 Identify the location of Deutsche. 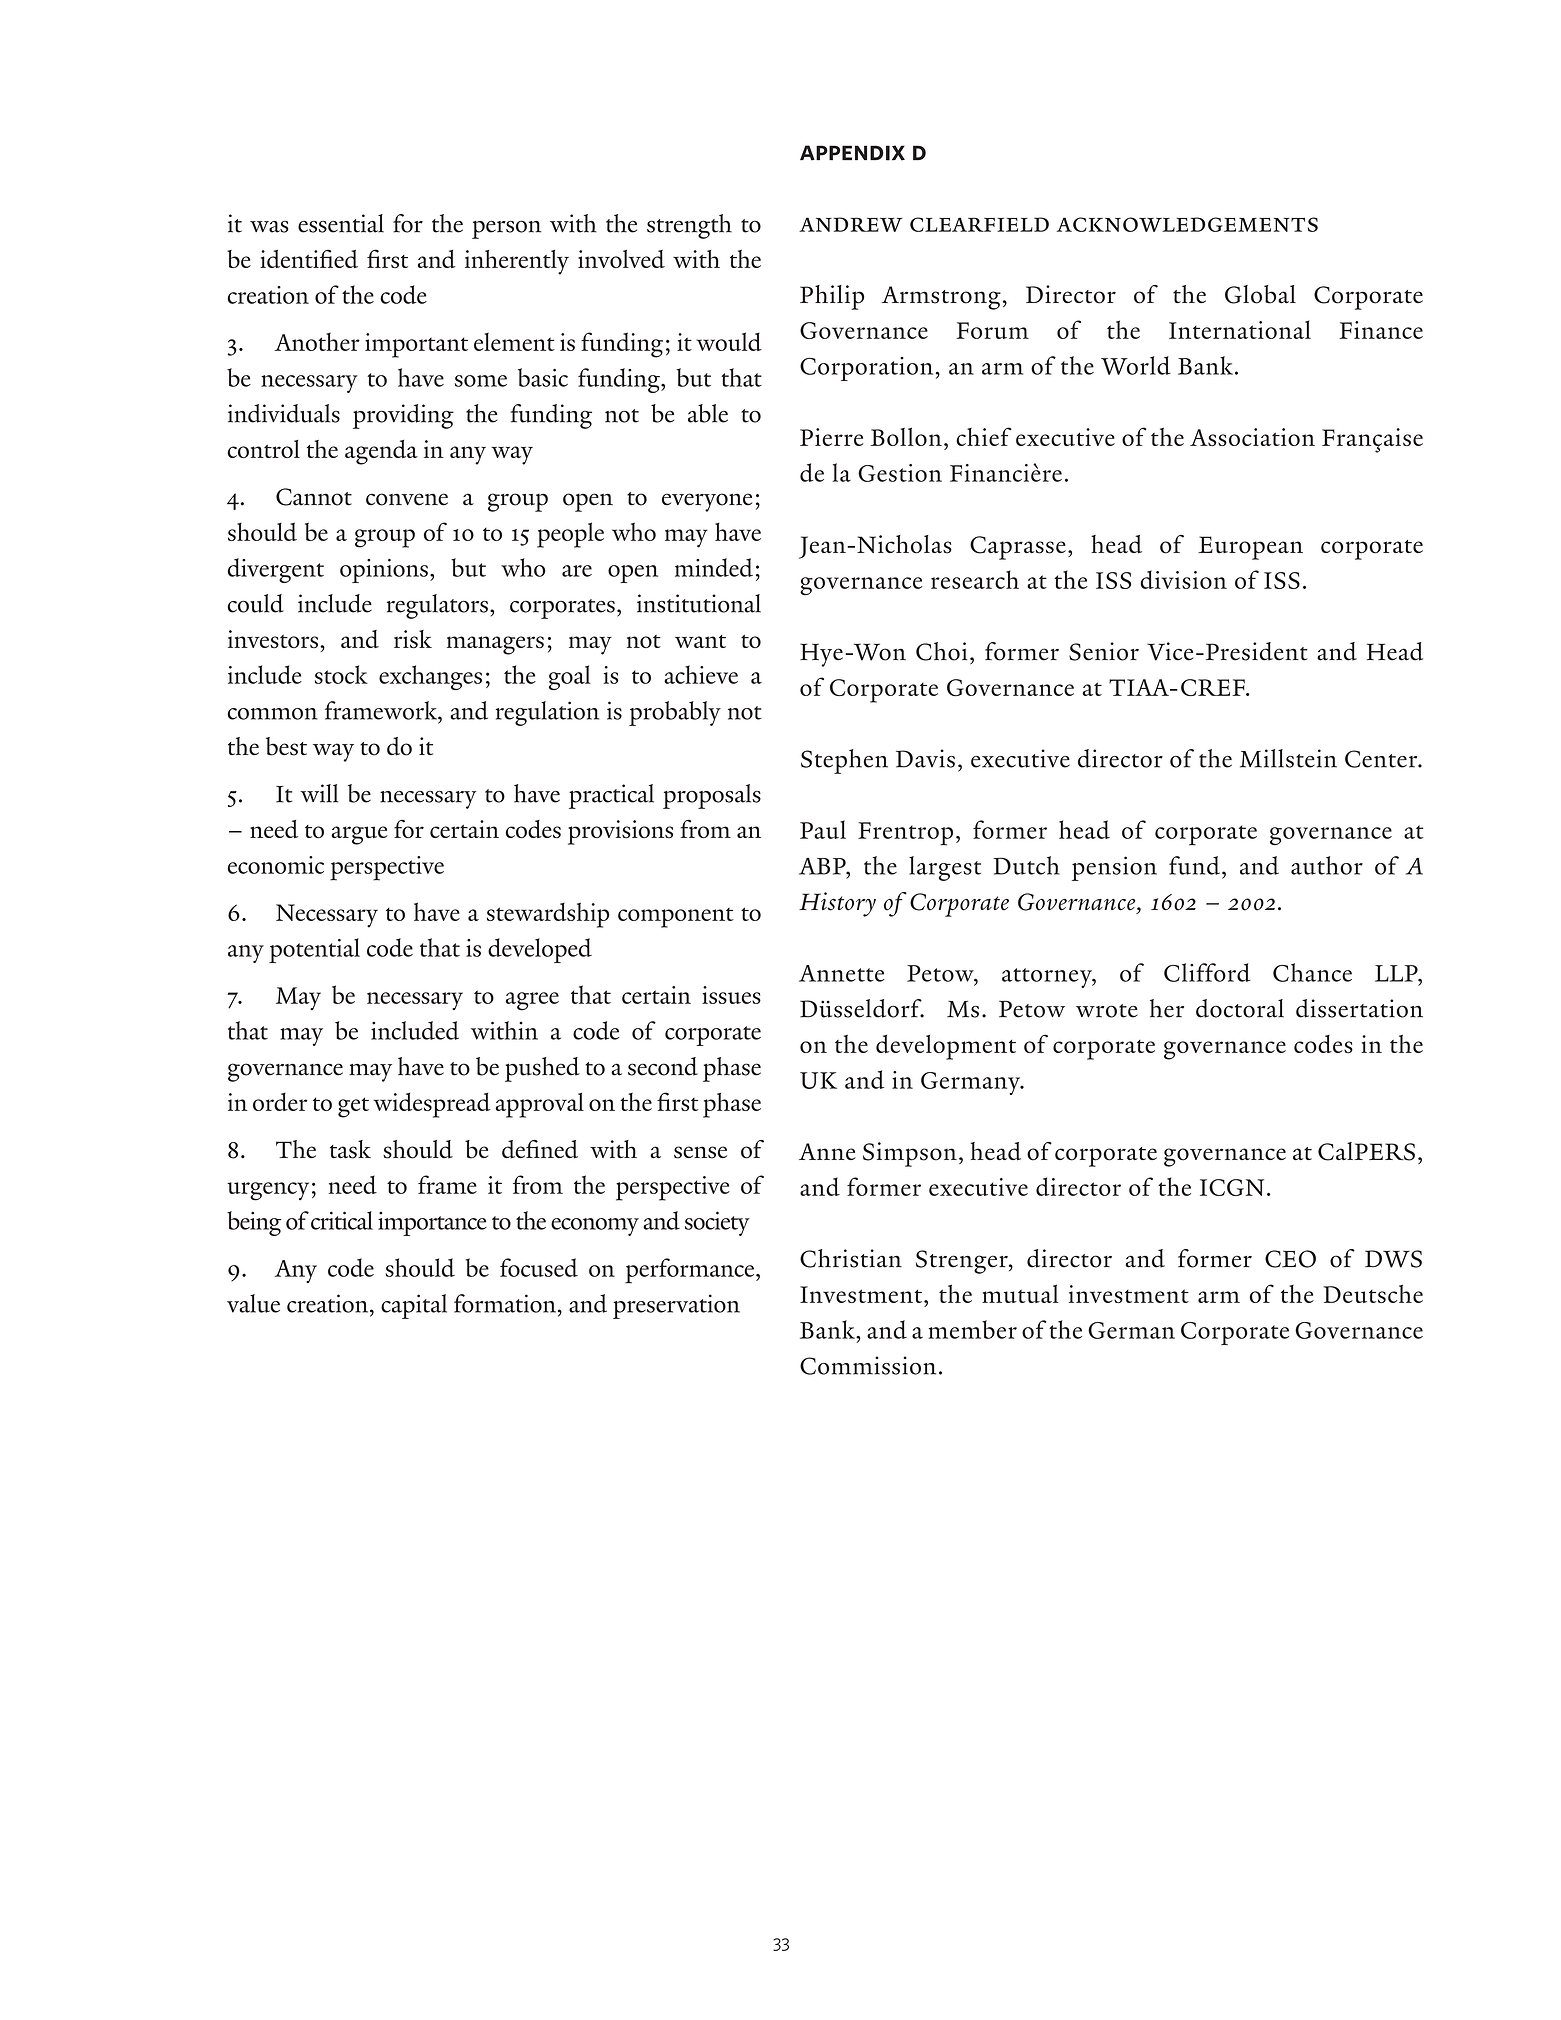
(1373, 1293).
